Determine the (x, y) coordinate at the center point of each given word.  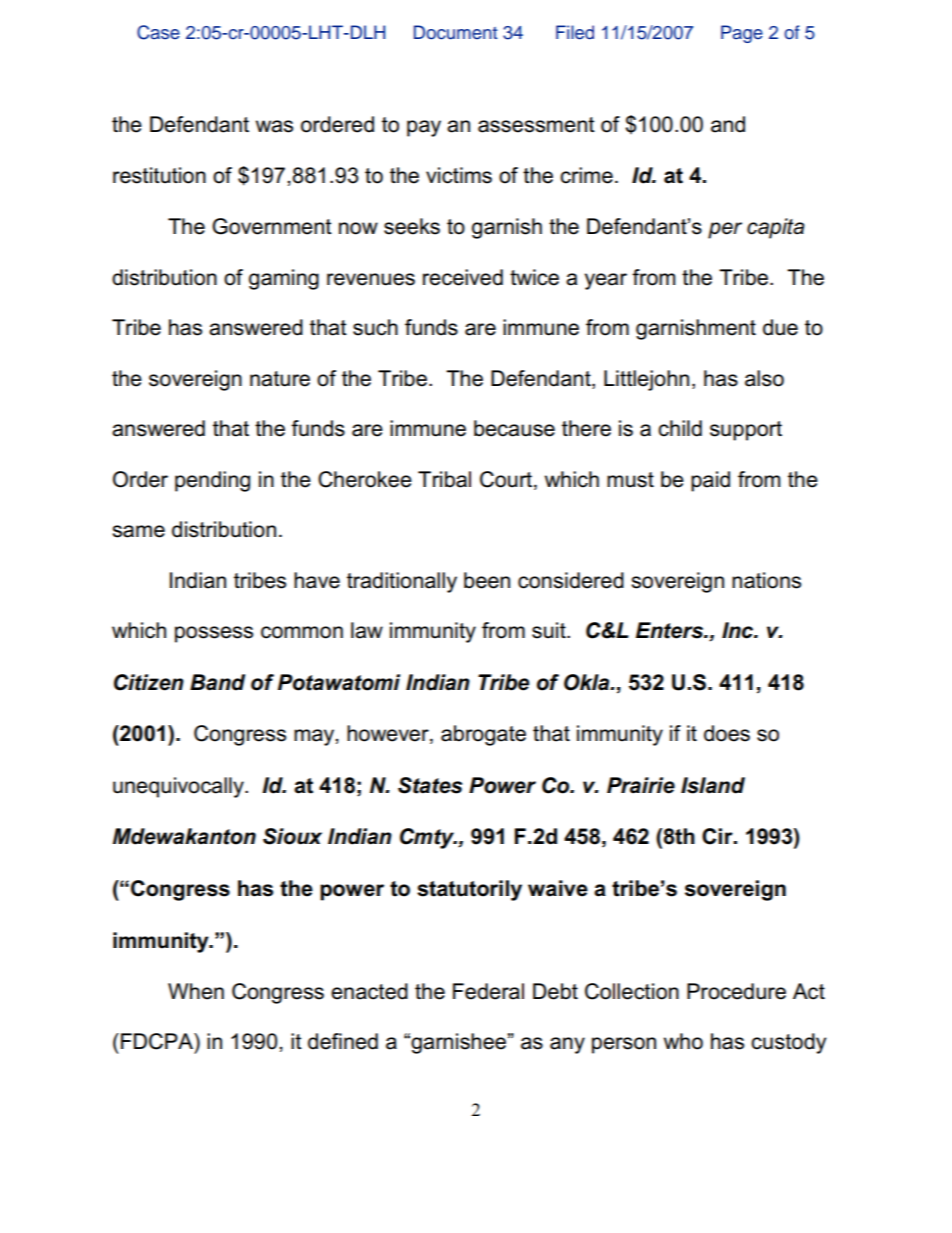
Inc (739, 630)
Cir (718, 836)
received (463, 277)
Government (272, 226)
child (680, 428)
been (487, 580)
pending (212, 481)
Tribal (444, 479)
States (430, 785)
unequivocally (179, 787)
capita (776, 228)
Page (742, 34)
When (196, 991)
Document (455, 32)
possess (214, 634)
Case (158, 32)
